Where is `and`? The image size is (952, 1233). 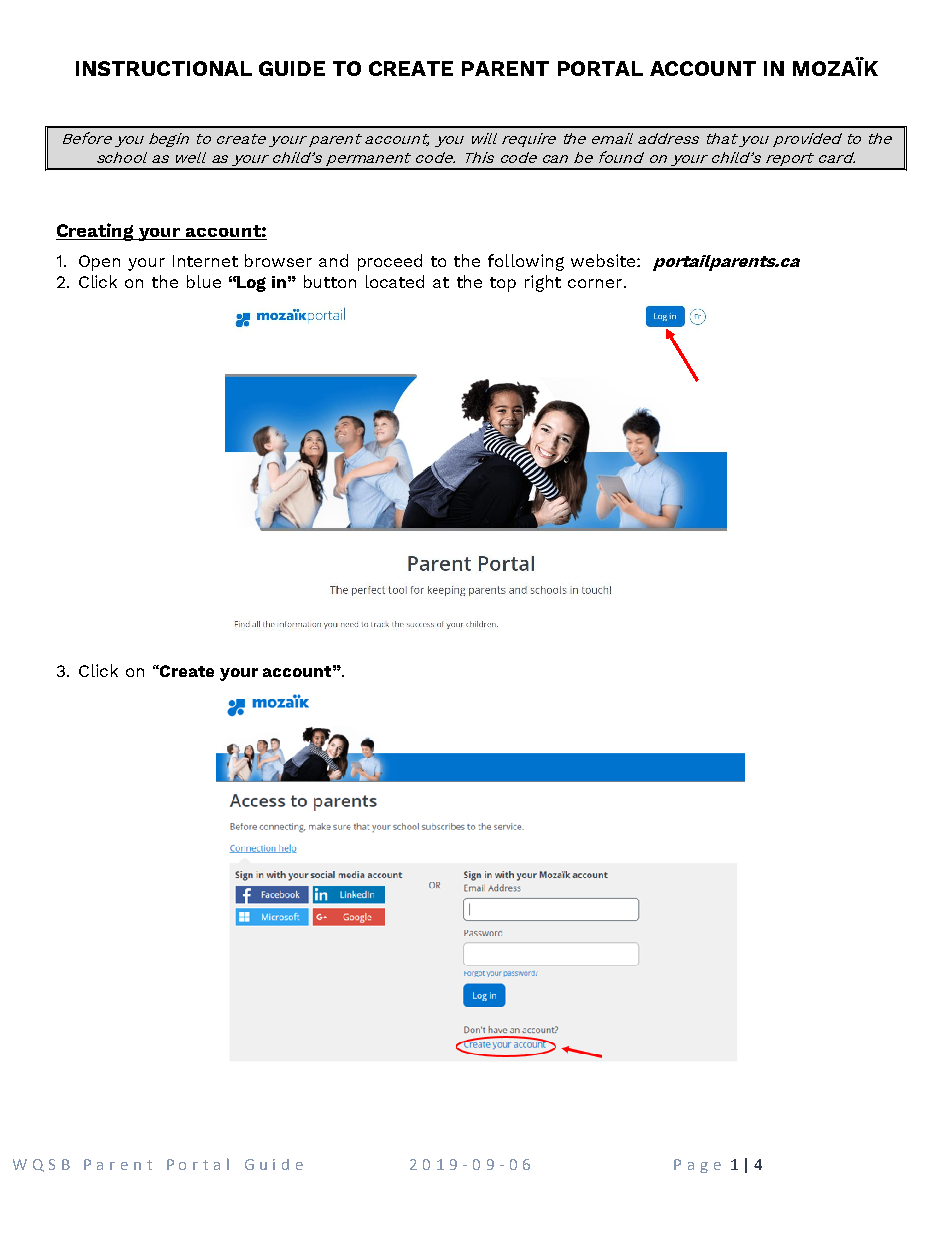
and is located at coordinates (333, 260).
